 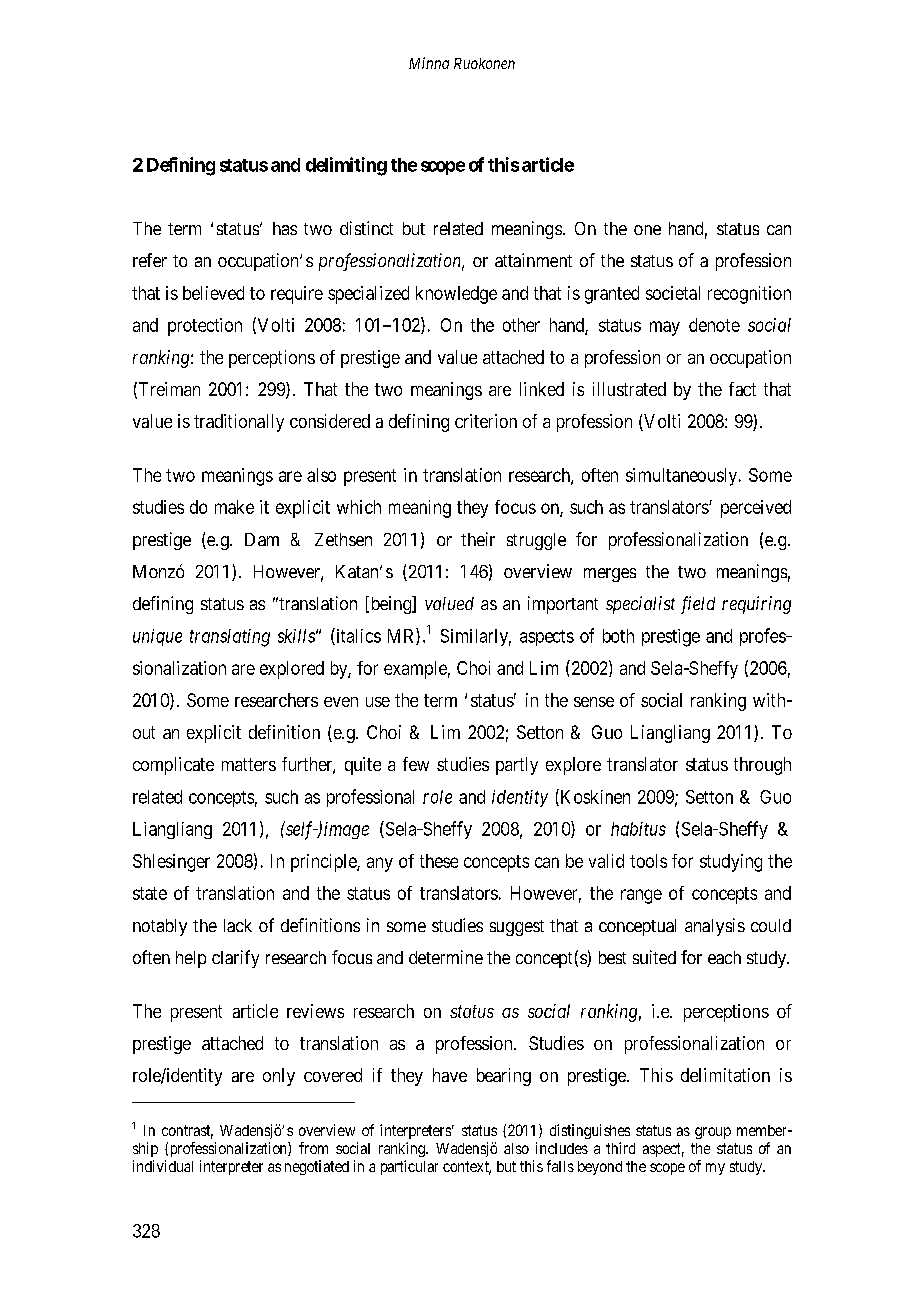 What do you see at coordinates (187, 1132) in the document?
I see `contrast` at bounding box center [187, 1132].
